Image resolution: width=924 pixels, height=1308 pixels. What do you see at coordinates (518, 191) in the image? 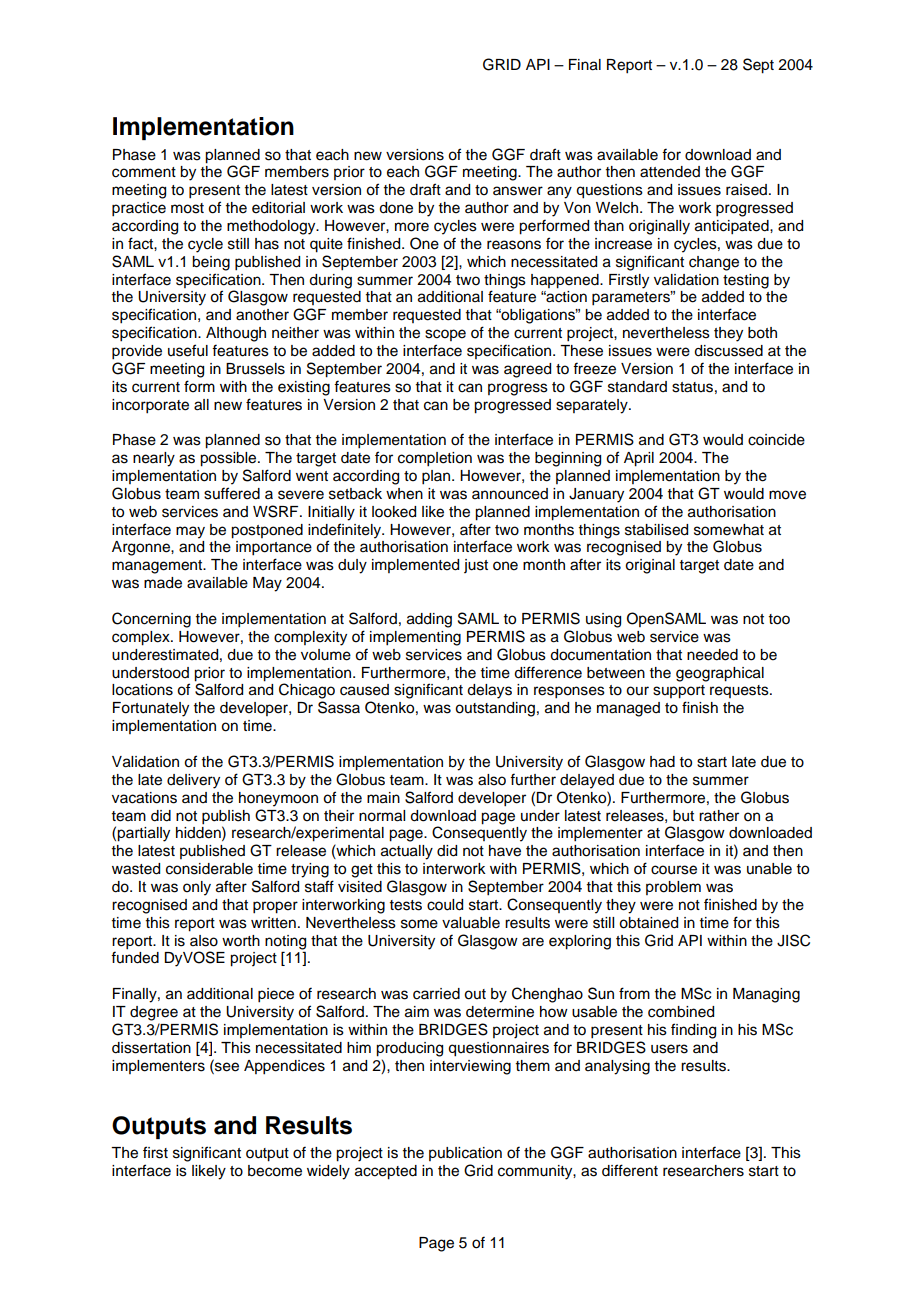
I see `answer` at bounding box center [518, 191].
